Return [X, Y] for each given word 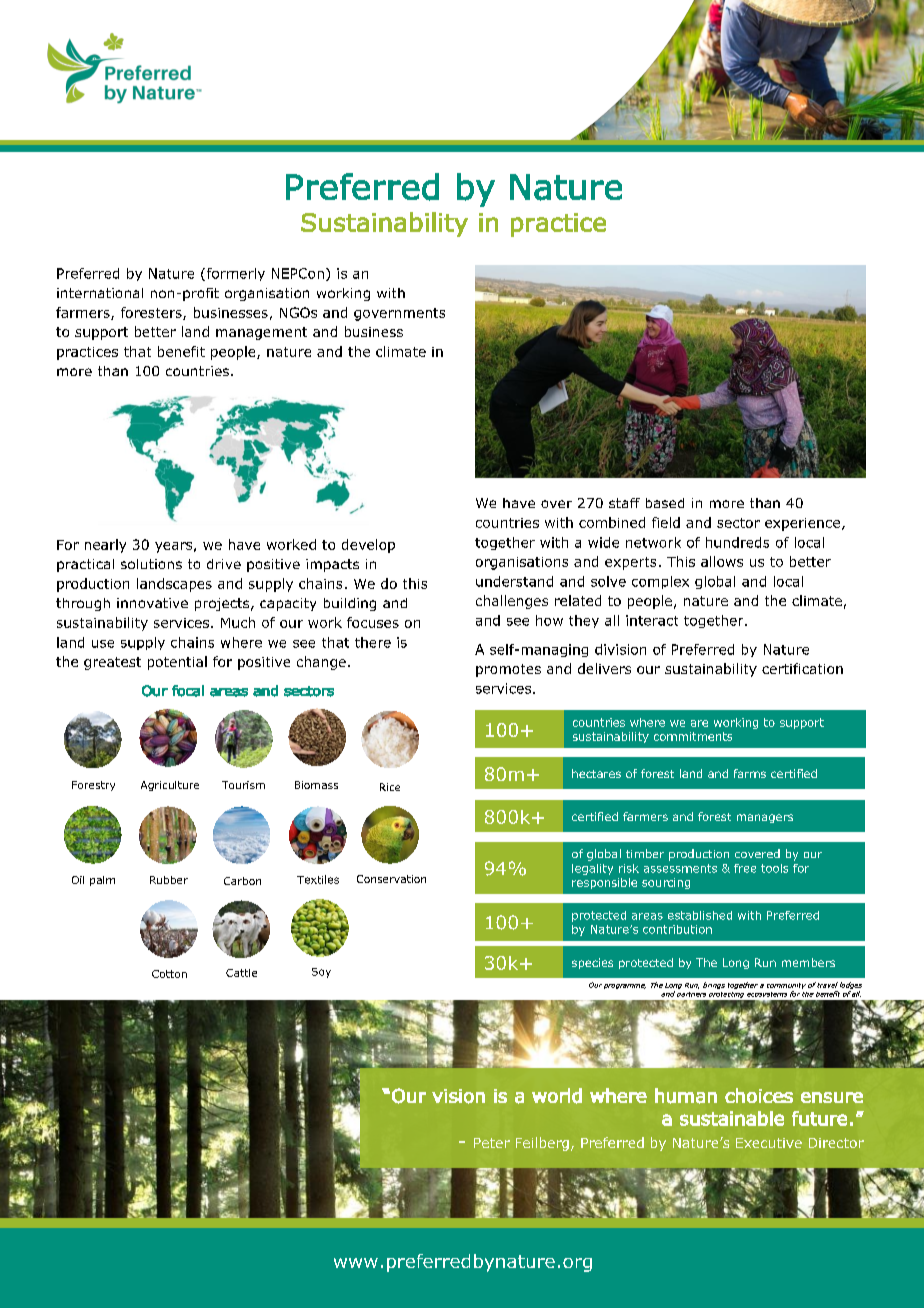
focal [188, 691]
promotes [508, 670]
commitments [693, 736]
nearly [105, 546]
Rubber [169, 880]
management [261, 333]
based [665, 503]
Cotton [169, 974]
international [100, 293]
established [700, 915]
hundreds [737, 542]
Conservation [391, 879]
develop [368, 546]
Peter [492, 1143]
